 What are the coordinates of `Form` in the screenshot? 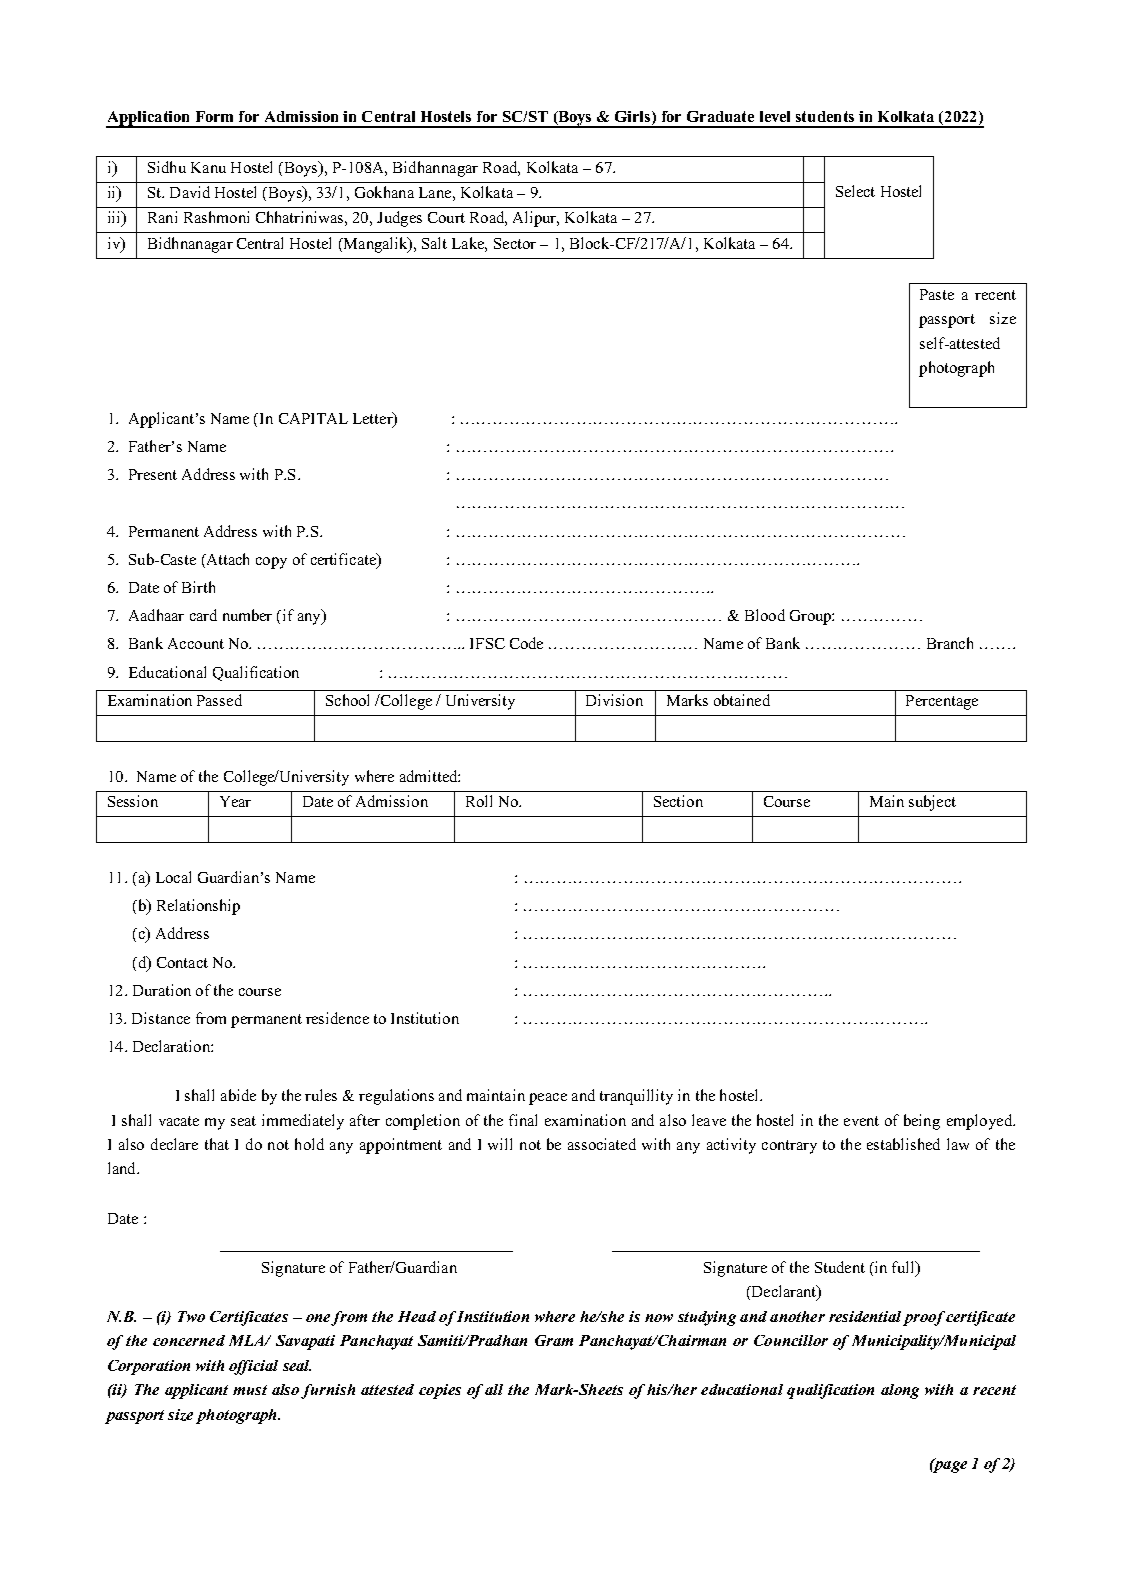 It's located at (214, 116).
